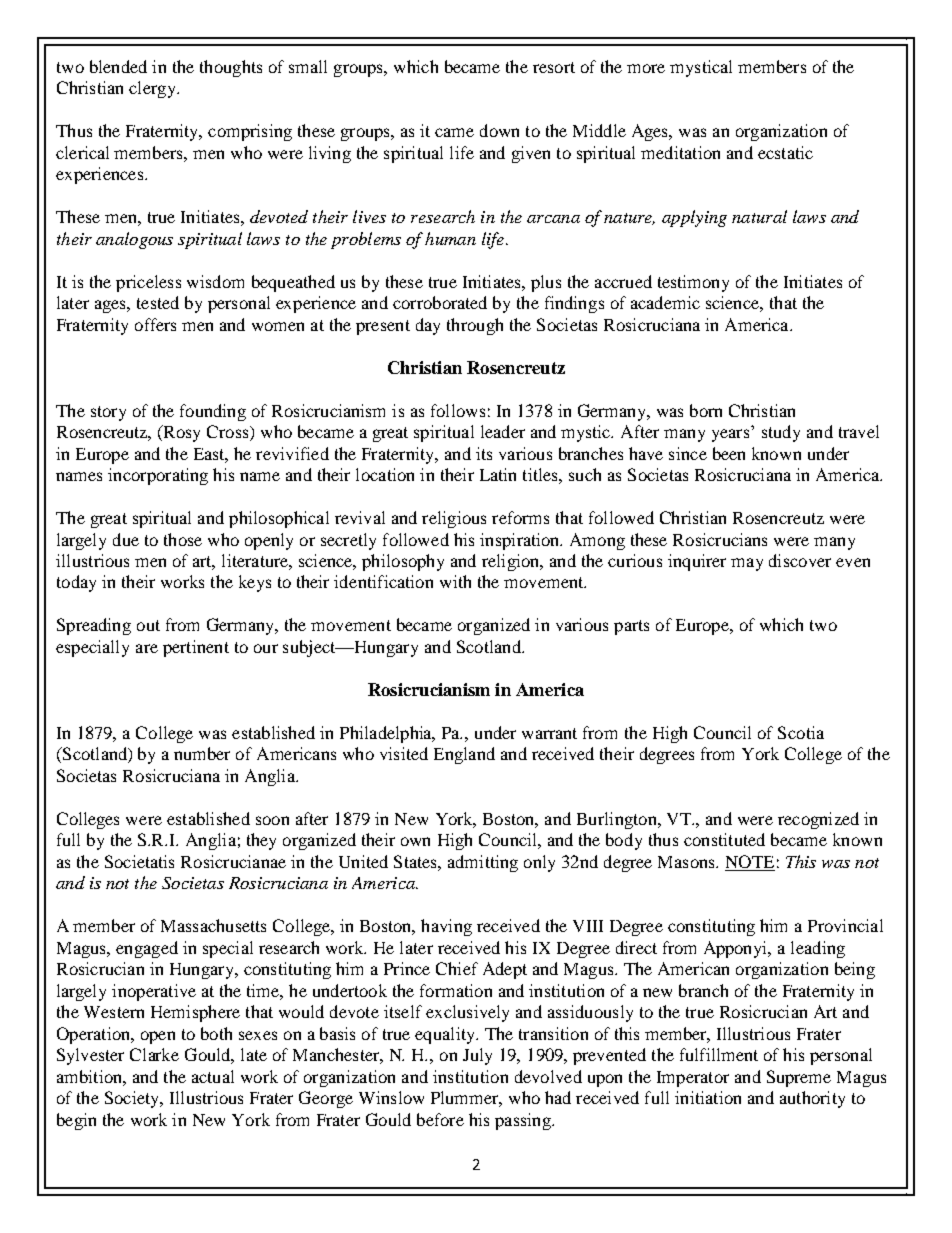 Image resolution: width=952 pixels, height=1233 pixels. I want to click on down, so click(499, 130).
